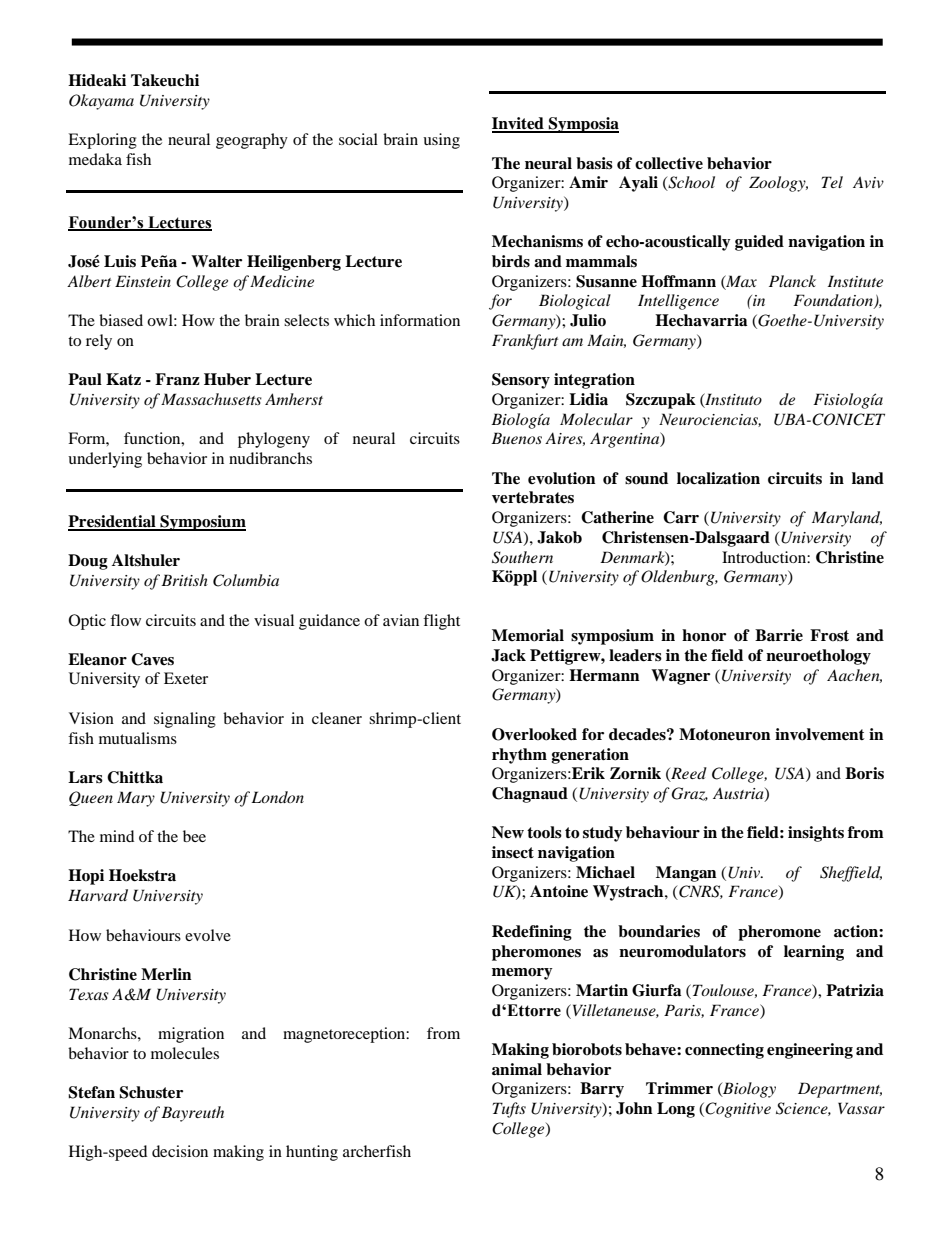 The height and width of the page is (1233, 952). Describe the element at coordinates (508, 832) in the page. I see `New` at that location.
